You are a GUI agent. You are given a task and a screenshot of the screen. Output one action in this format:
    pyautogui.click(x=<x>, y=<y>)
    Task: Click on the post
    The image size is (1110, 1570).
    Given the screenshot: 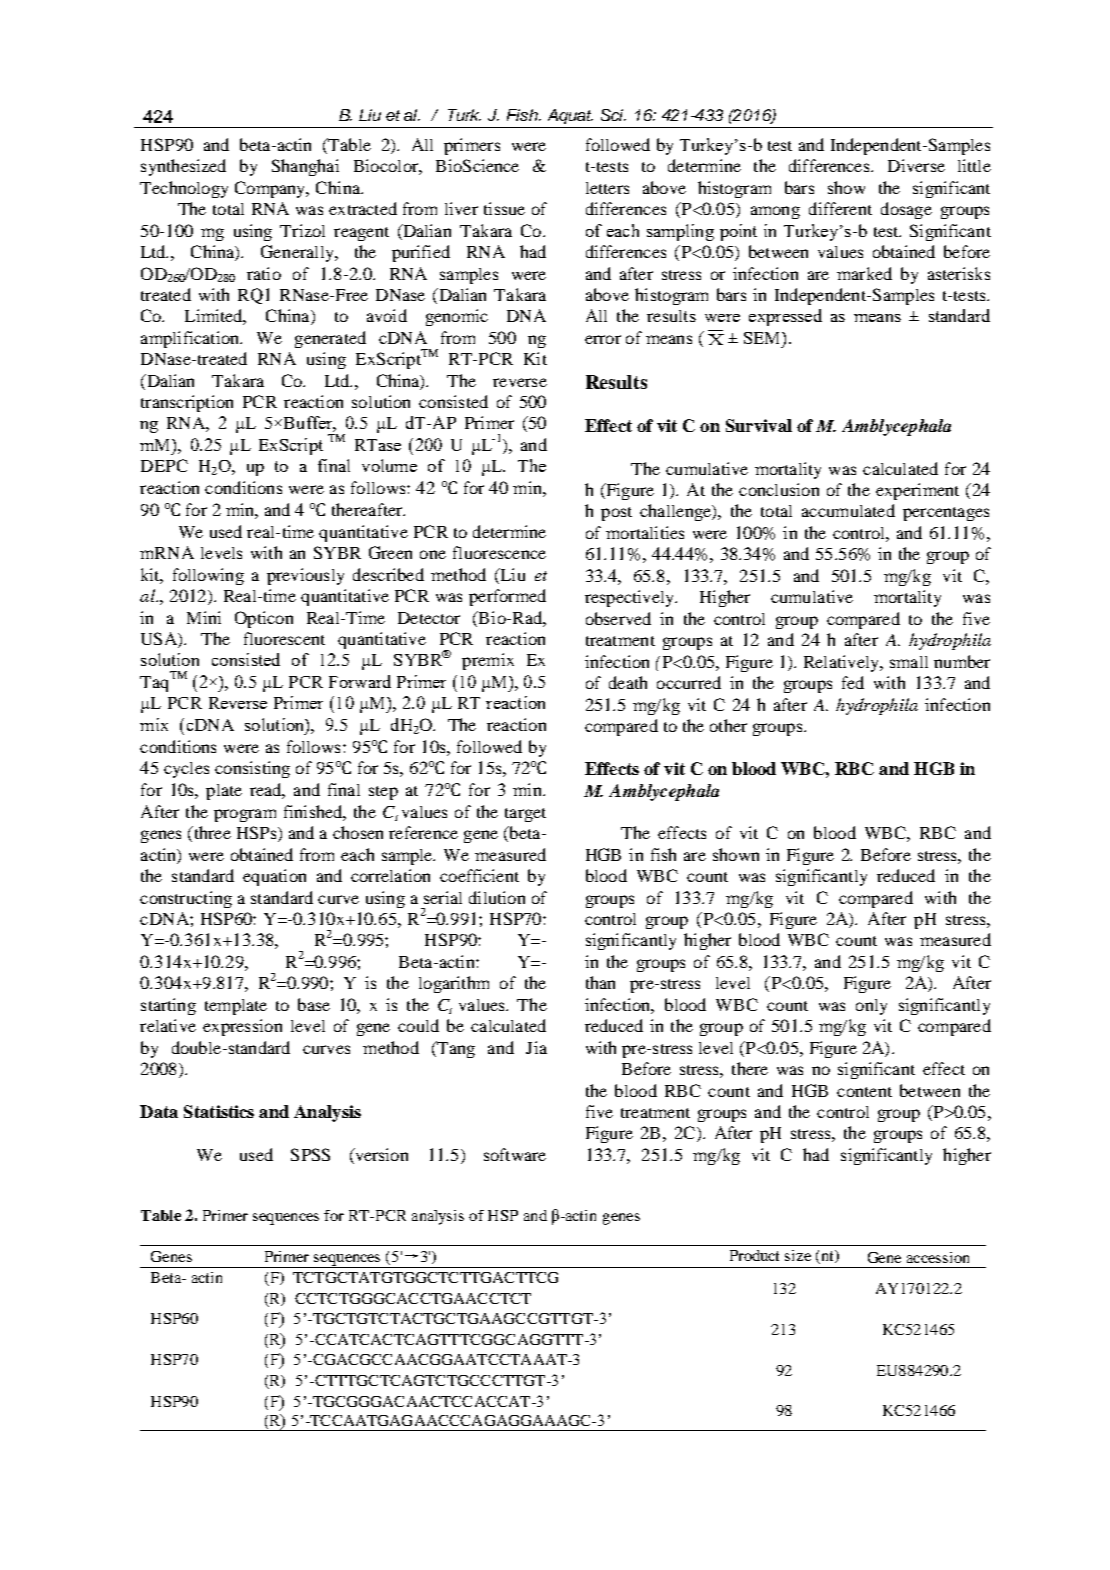 What is the action you would take?
    pyautogui.click(x=616, y=514)
